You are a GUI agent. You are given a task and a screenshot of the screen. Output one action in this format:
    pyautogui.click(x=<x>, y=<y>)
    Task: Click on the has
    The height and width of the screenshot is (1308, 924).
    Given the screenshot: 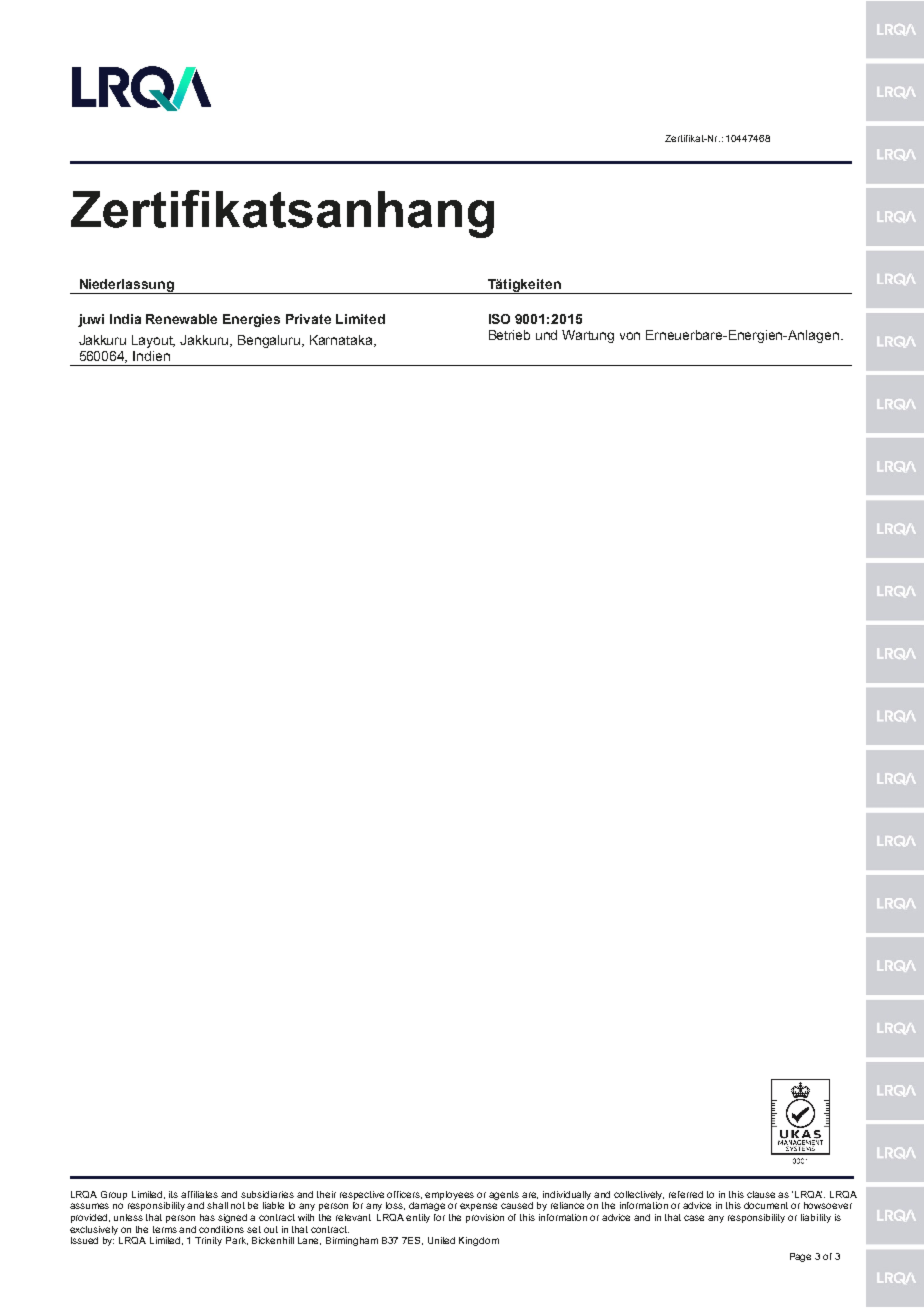 What is the action you would take?
    pyautogui.click(x=207, y=1217)
